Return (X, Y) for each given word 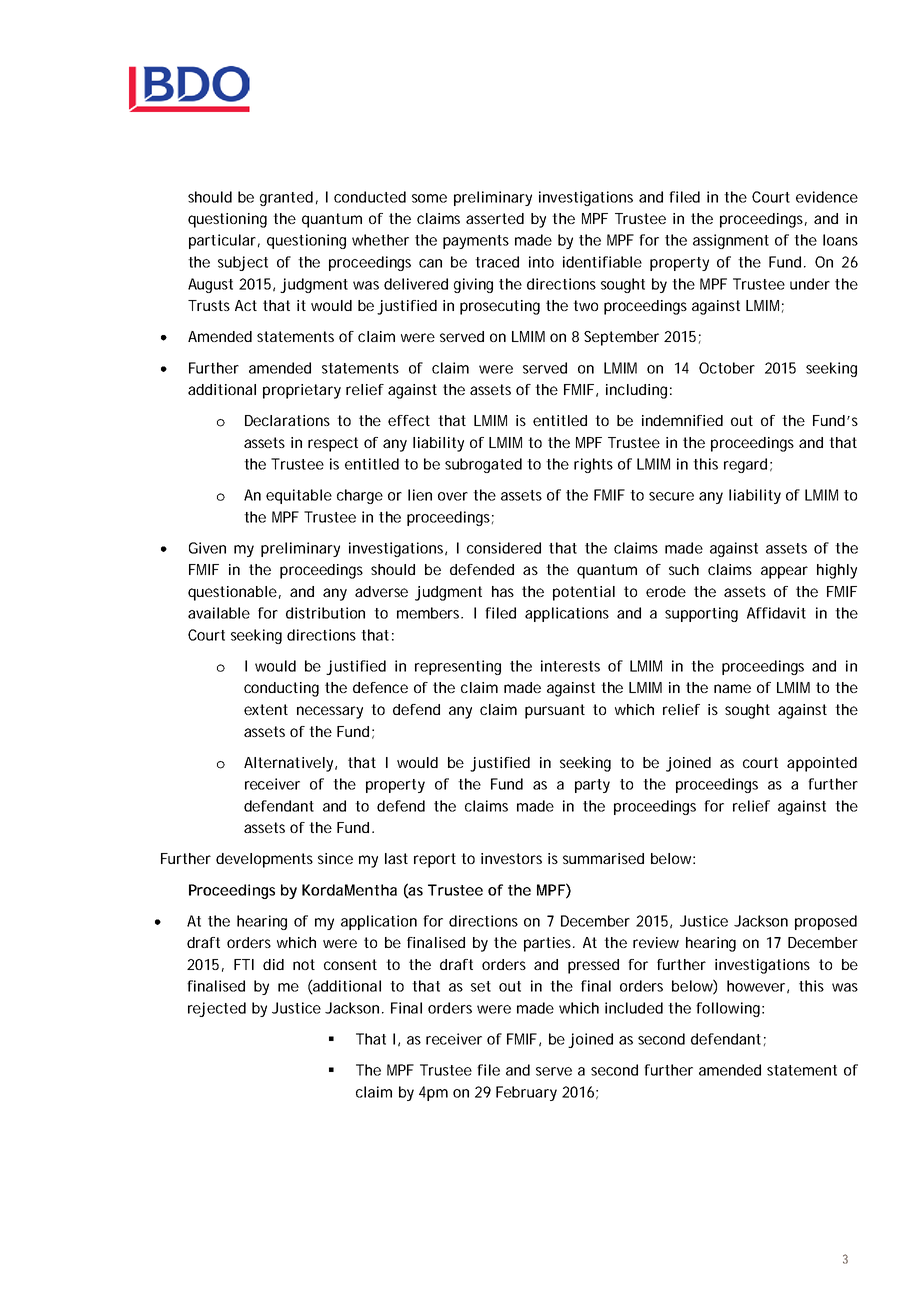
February (526, 1093)
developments (264, 860)
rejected (217, 1009)
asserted (495, 218)
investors (511, 858)
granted (286, 198)
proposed (826, 922)
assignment (731, 241)
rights (593, 465)
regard (745, 465)
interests (570, 666)
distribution (325, 613)
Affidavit (776, 613)
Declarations (287, 420)
